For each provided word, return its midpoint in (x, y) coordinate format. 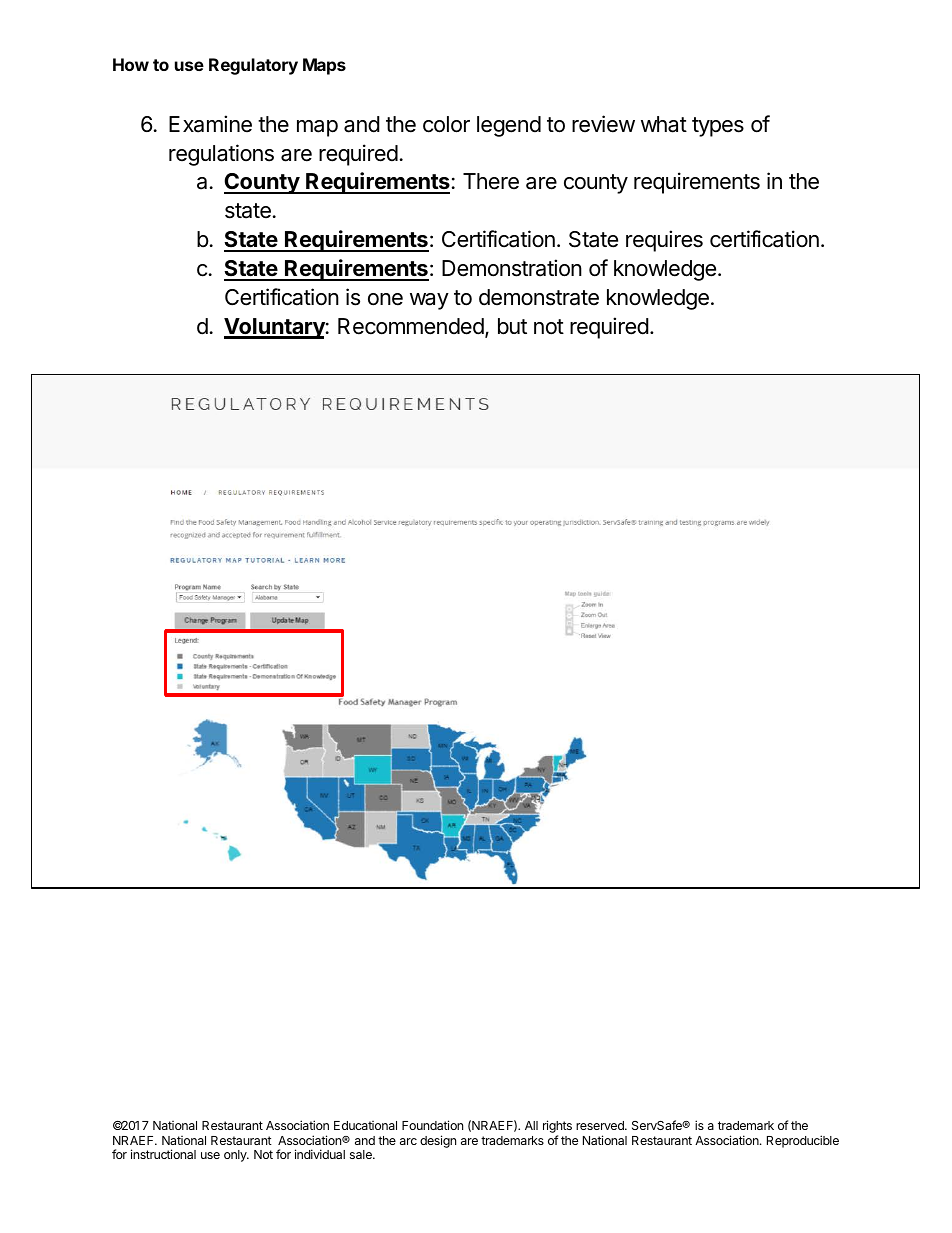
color (446, 124)
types (718, 127)
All (531, 1125)
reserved (601, 1125)
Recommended (411, 326)
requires (664, 241)
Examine (210, 124)
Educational (365, 1125)
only (236, 1156)
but (512, 326)
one (385, 299)
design (438, 1141)
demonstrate (539, 297)
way (429, 301)
